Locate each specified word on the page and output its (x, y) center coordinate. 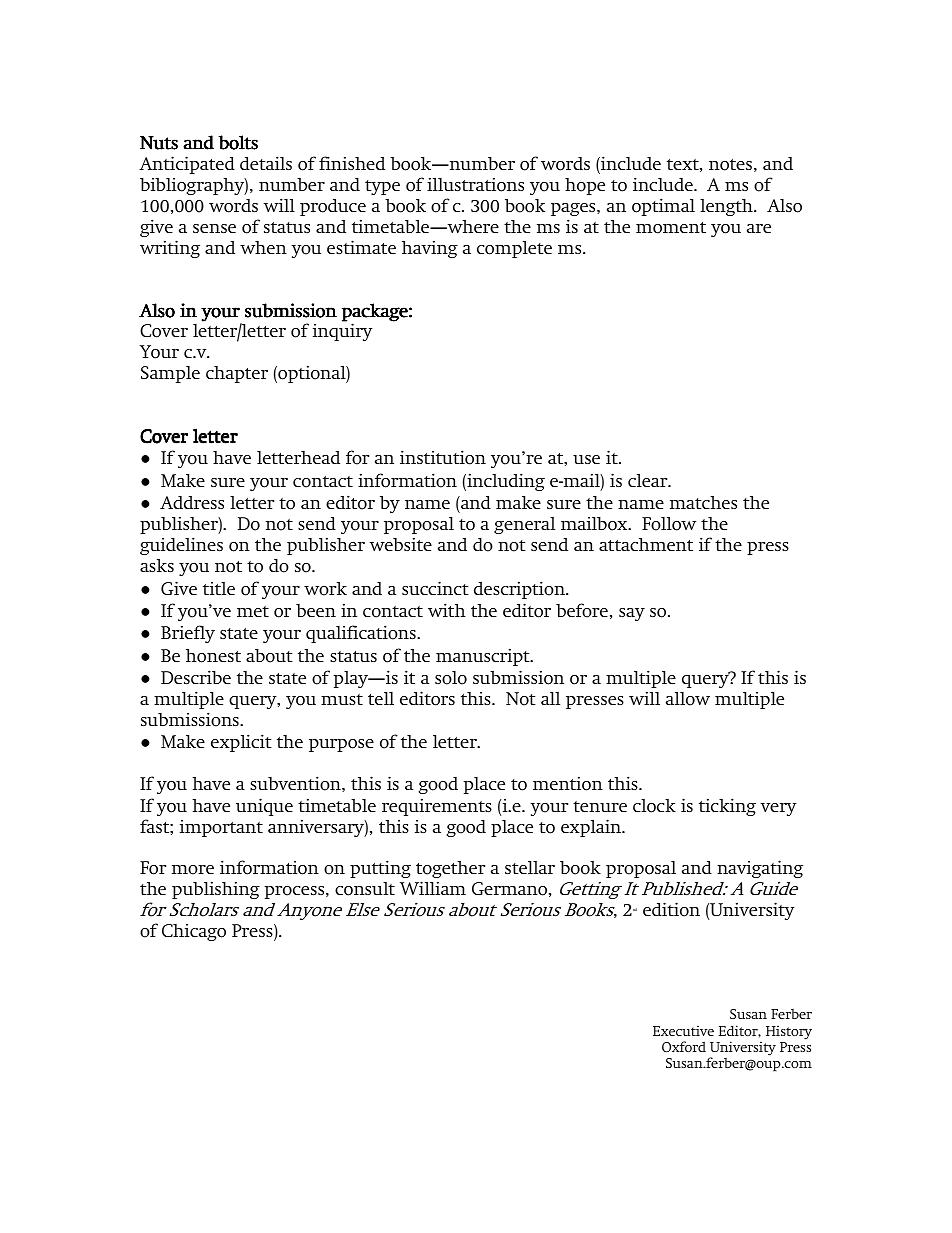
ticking (727, 807)
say (632, 614)
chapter (237, 374)
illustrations (475, 184)
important (221, 828)
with (447, 610)
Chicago (194, 932)
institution (443, 457)
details (266, 163)
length (727, 207)
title (219, 588)
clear (649, 480)
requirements (437, 807)
